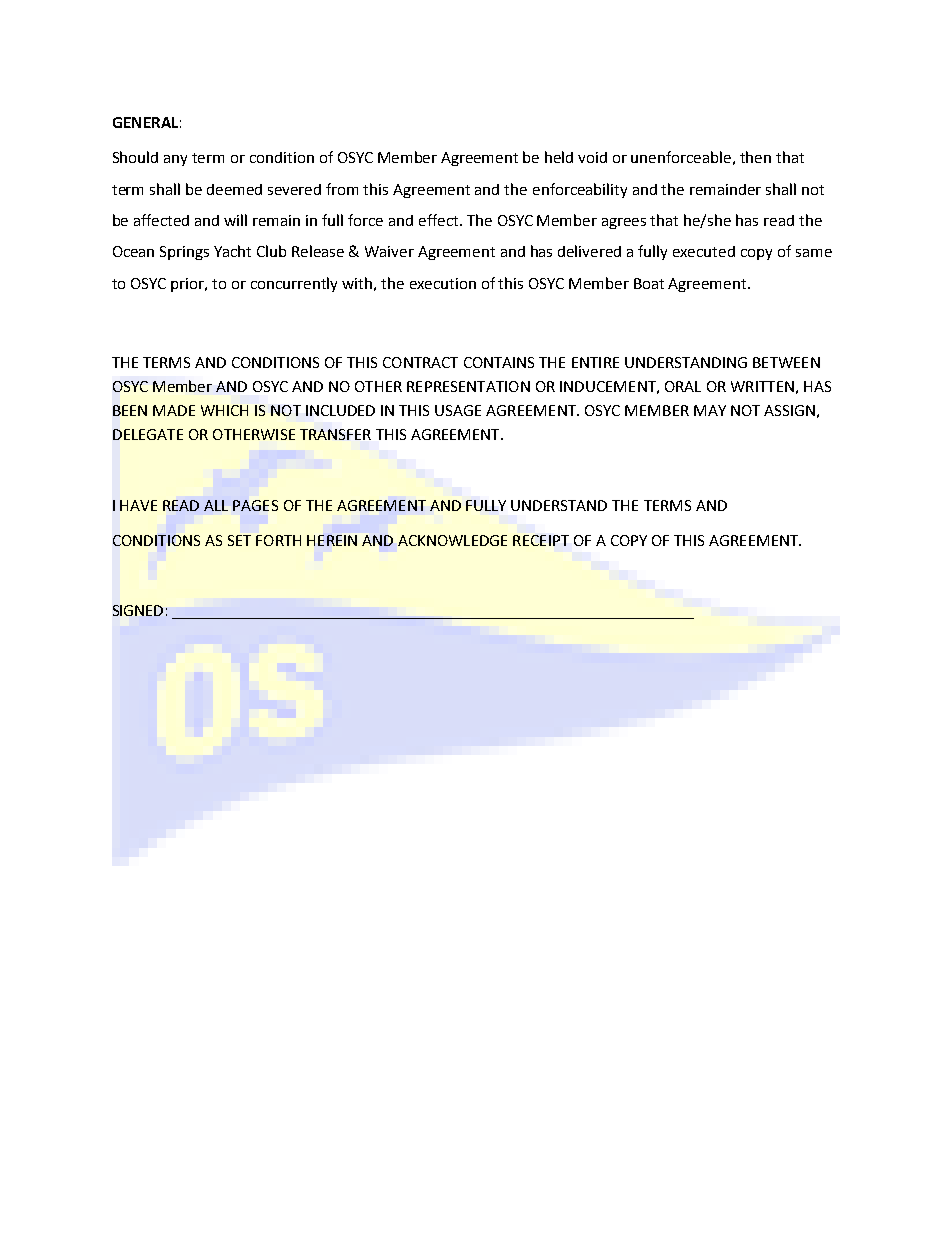 The image size is (952, 1233). I want to click on BETWEEN, so click(786, 362).
